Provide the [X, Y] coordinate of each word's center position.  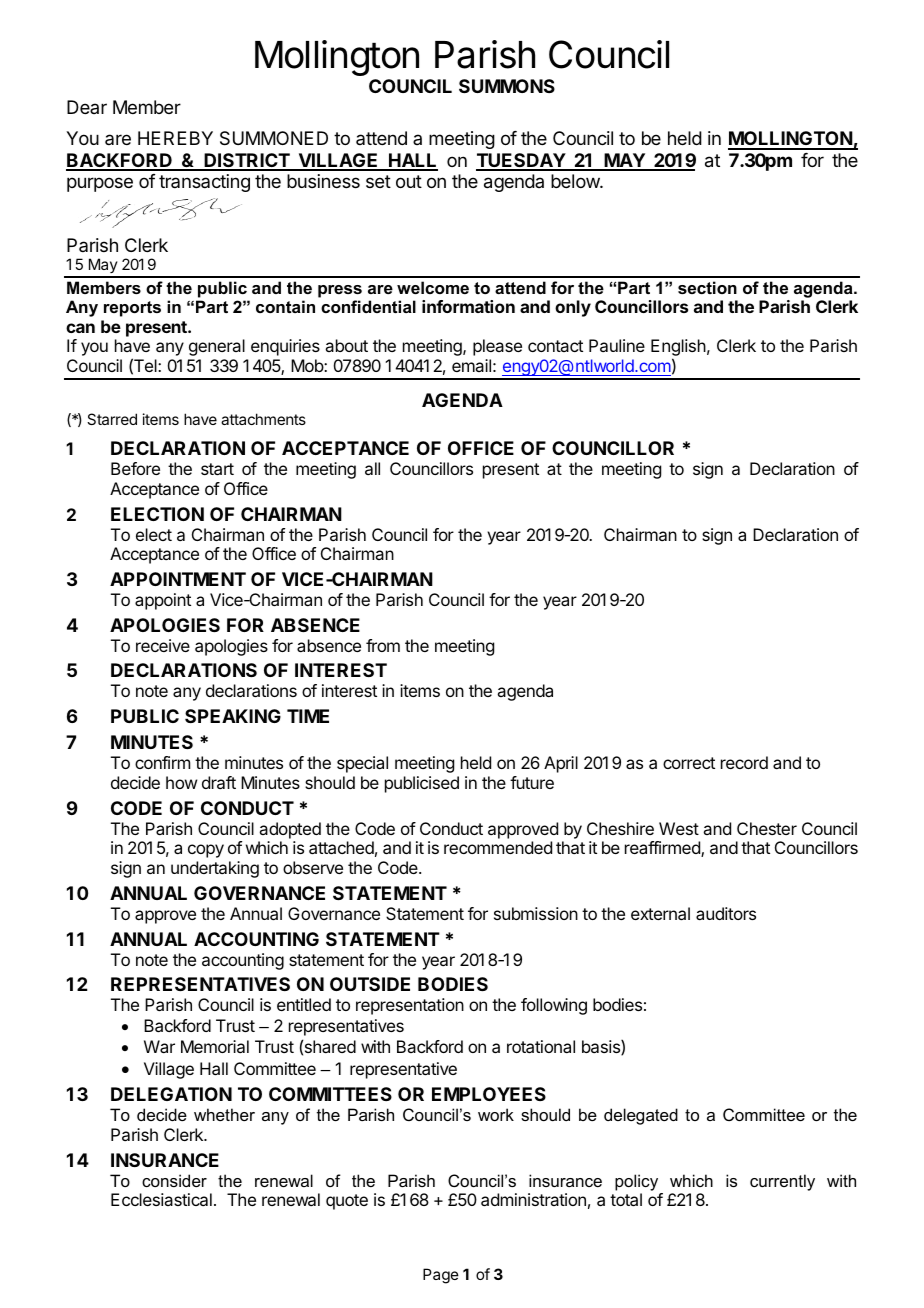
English [678, 349]
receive [163, 645]
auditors [726, 913]
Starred [112, 419]
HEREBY [175, 138]
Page [441, 1276]
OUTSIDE [370, 984]
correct [689, 763]
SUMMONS [507, 86]
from [383, 645]
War [159, 1046]
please [497, 347]
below [576, 181]
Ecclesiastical [161, 1199]
